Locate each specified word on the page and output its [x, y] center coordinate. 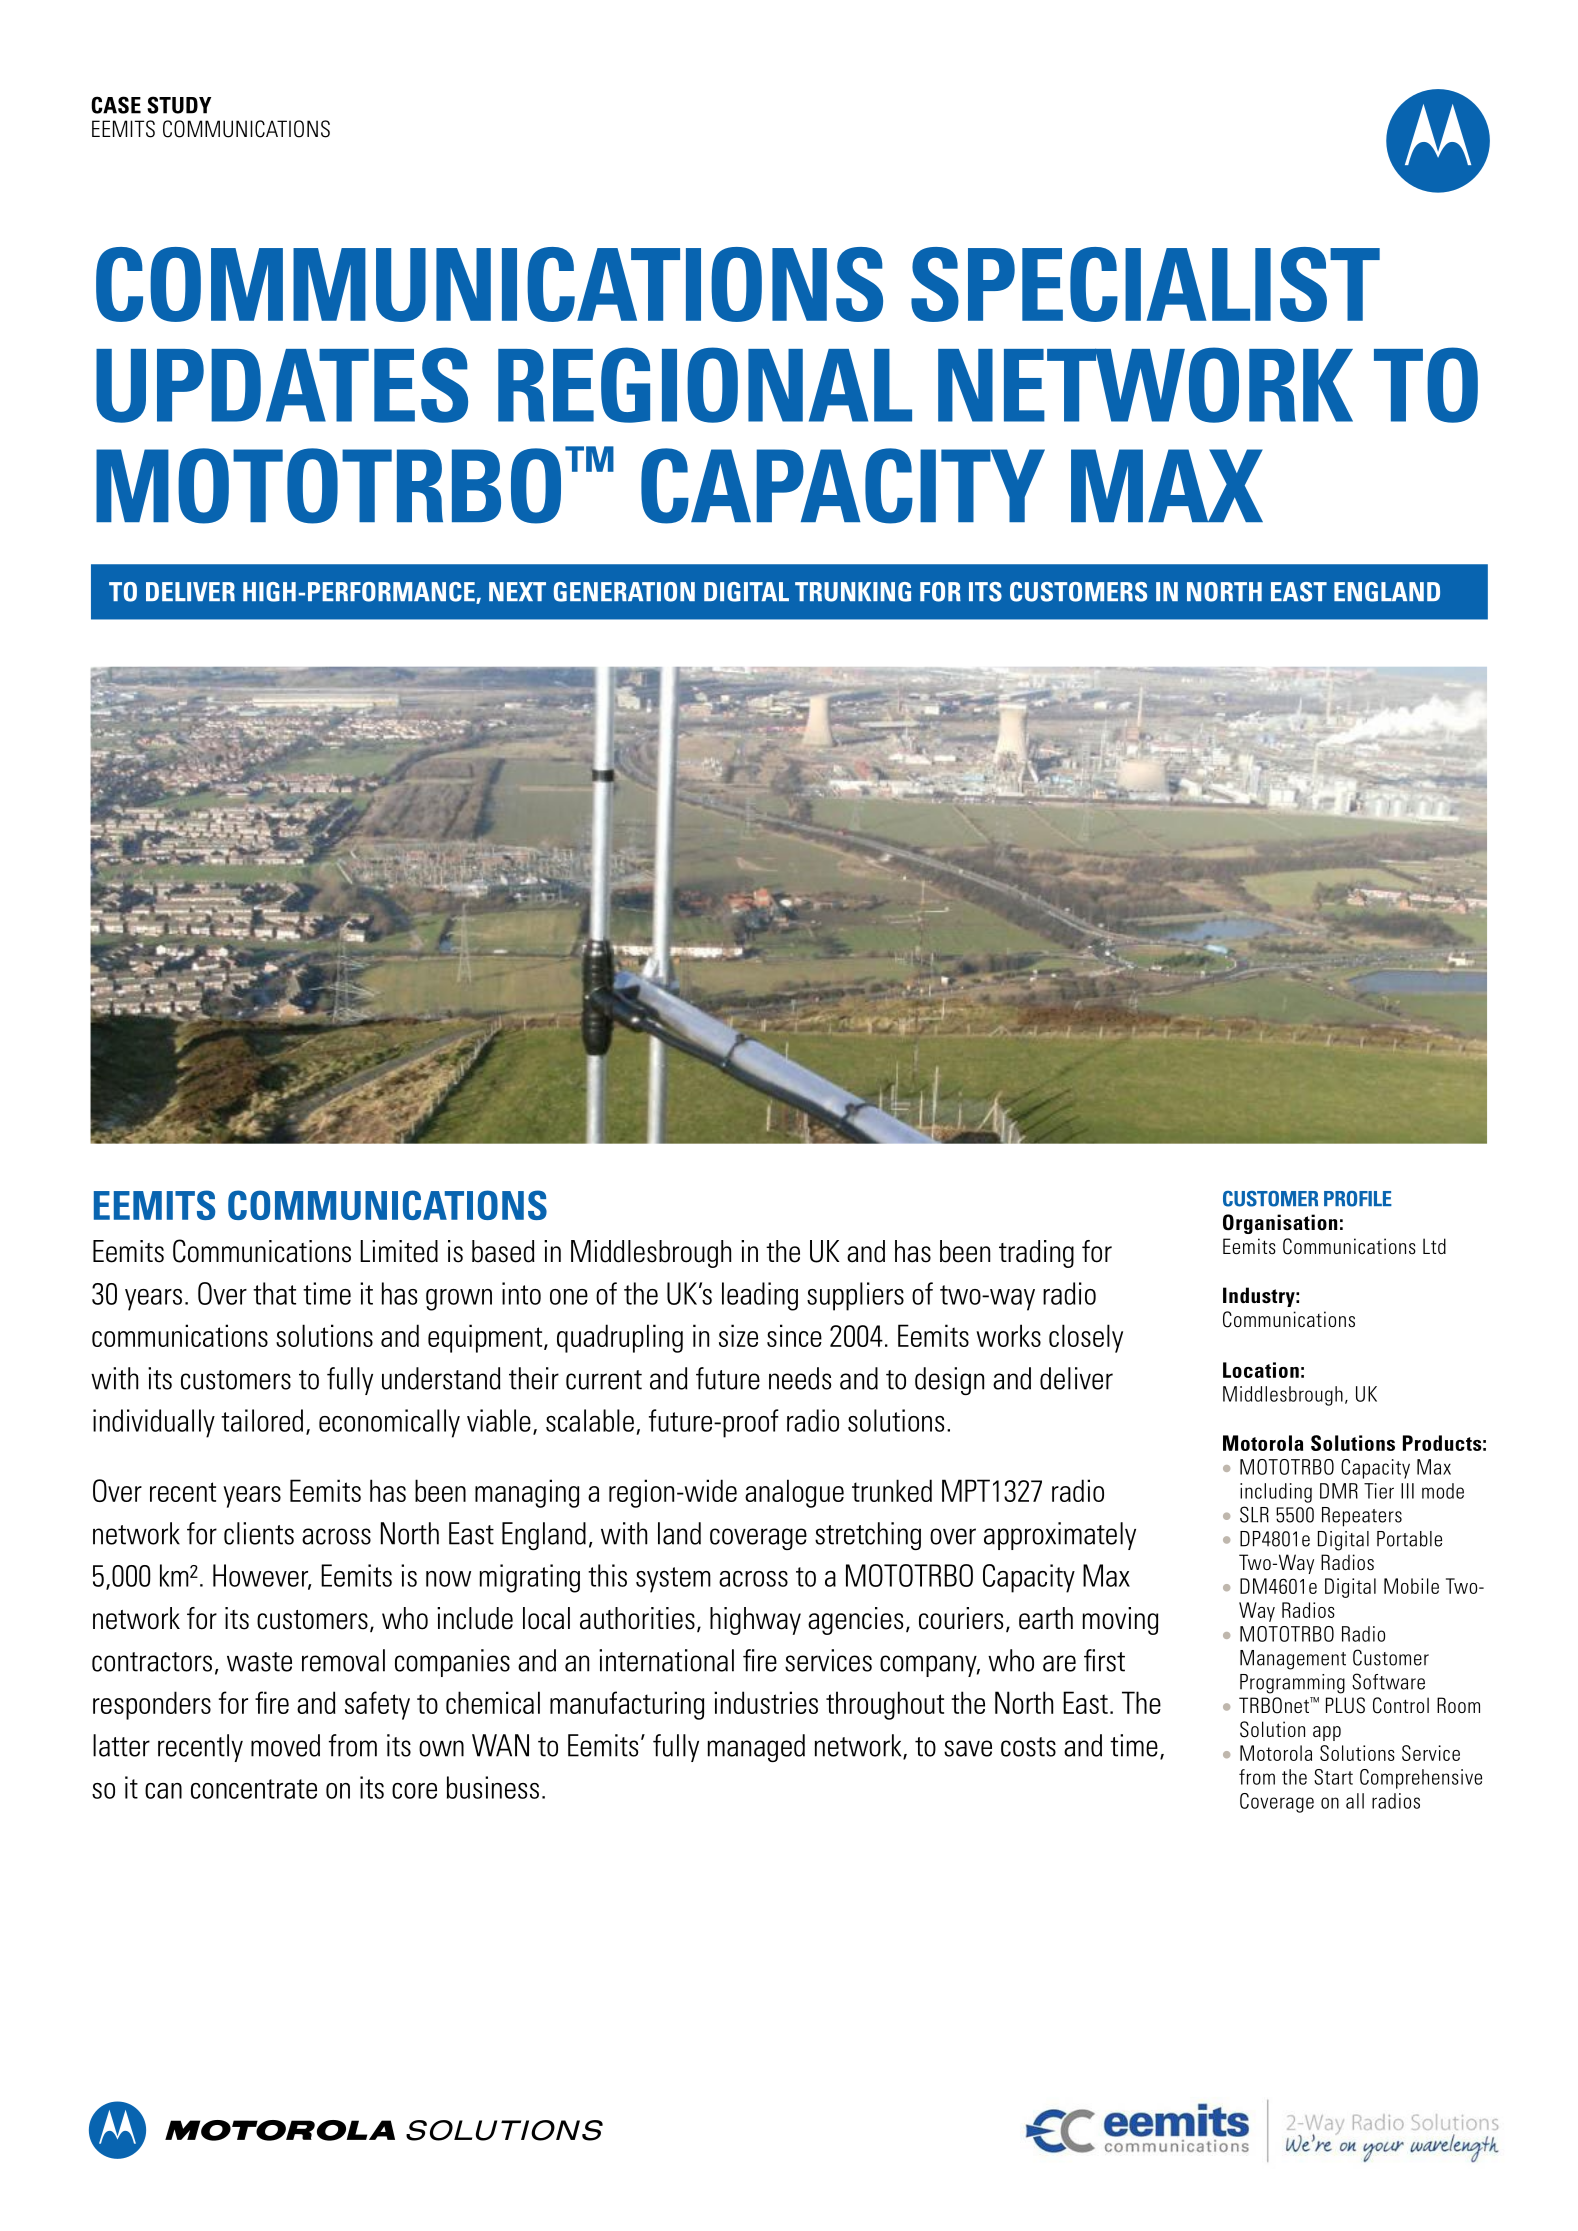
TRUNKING [853, 592]
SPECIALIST [1145, 284]
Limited [399, 1251]
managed [756, 1748]
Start [1333, 1777]
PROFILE [1358, 1199]
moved [285, 1745]
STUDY [179, 105]
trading [1036, 1254]
